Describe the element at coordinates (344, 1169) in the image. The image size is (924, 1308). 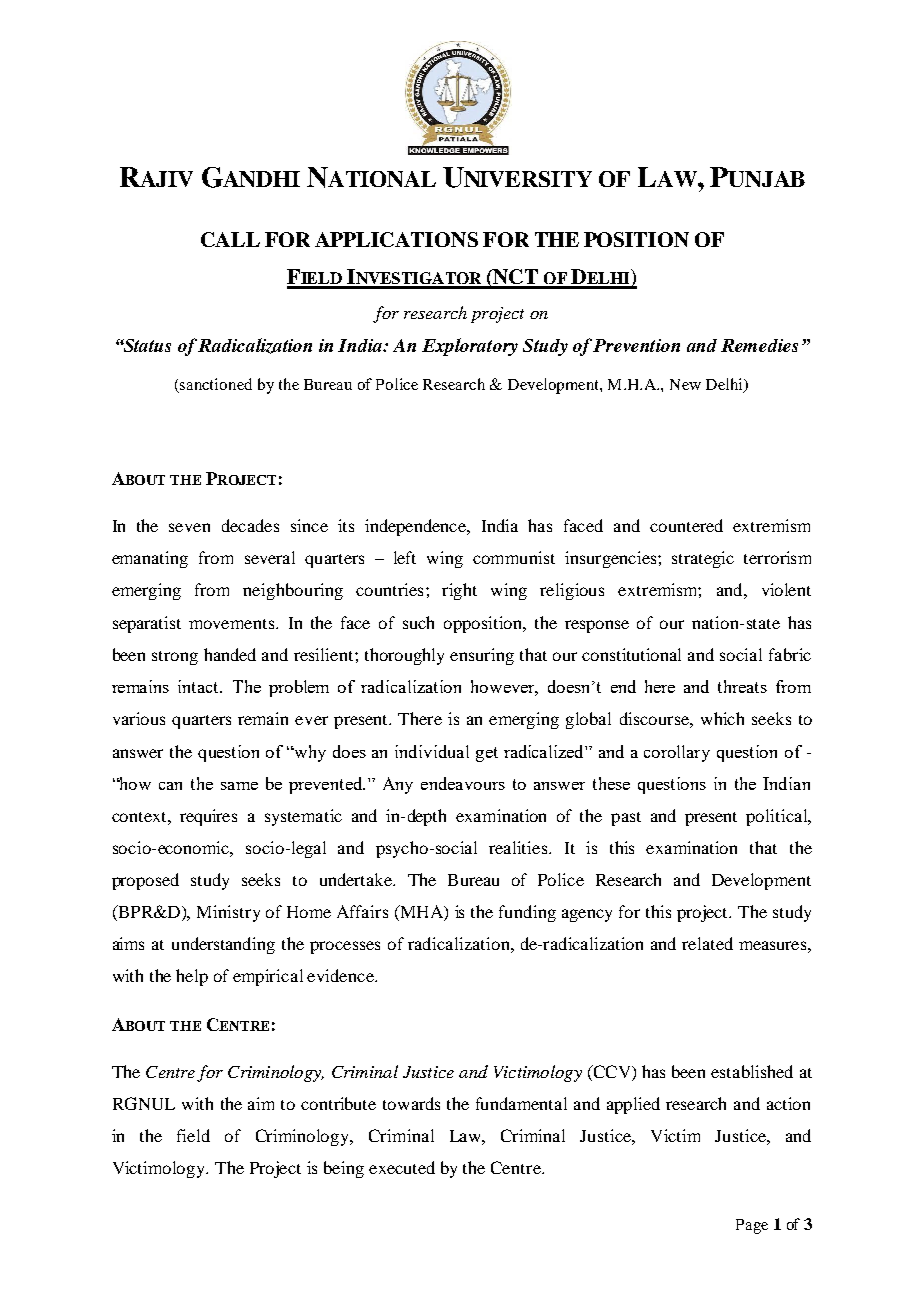
I see `being` at that location.
